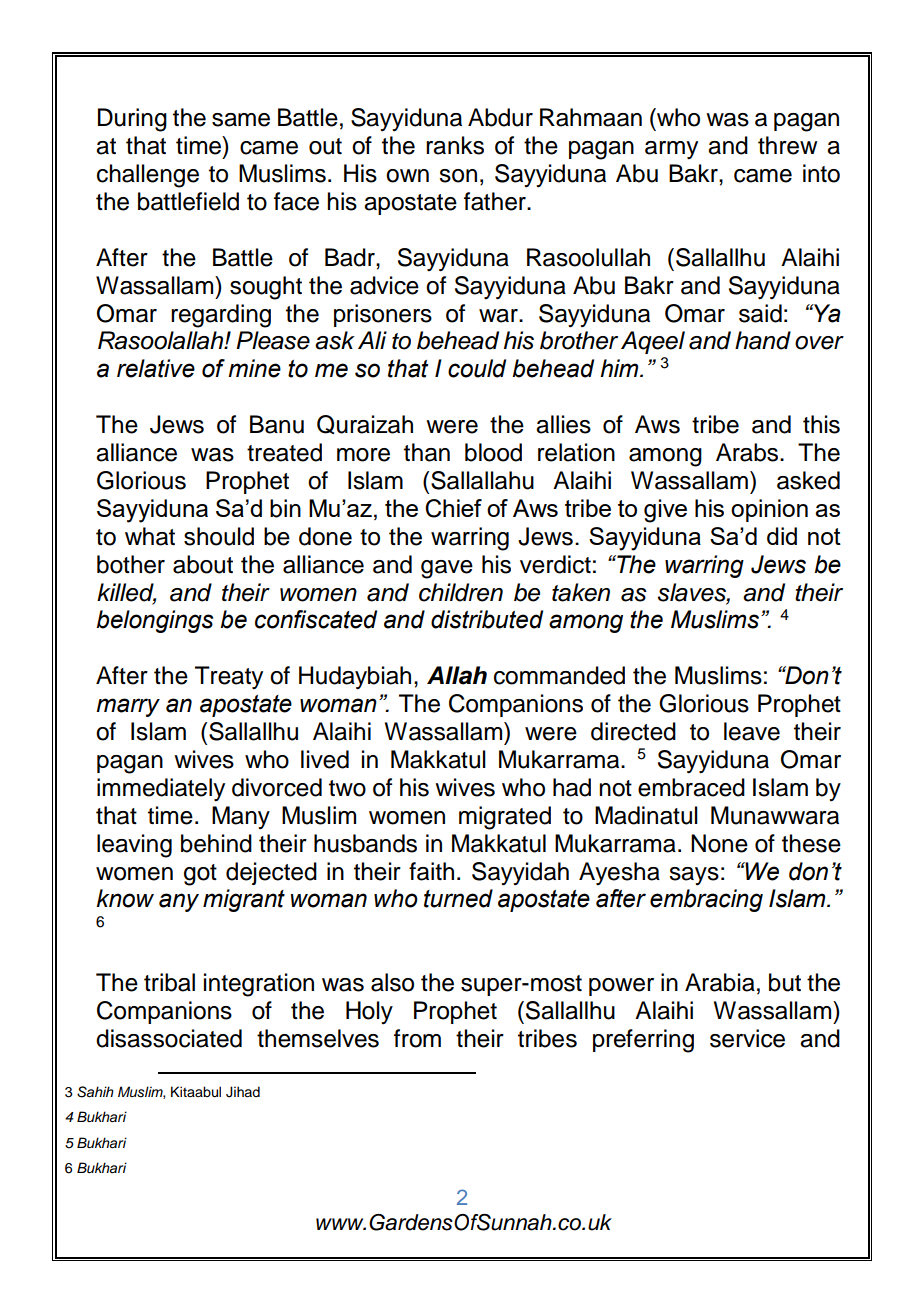 The height and width of the image is (1313, 924). I want to click on did, so click(782, 536).
